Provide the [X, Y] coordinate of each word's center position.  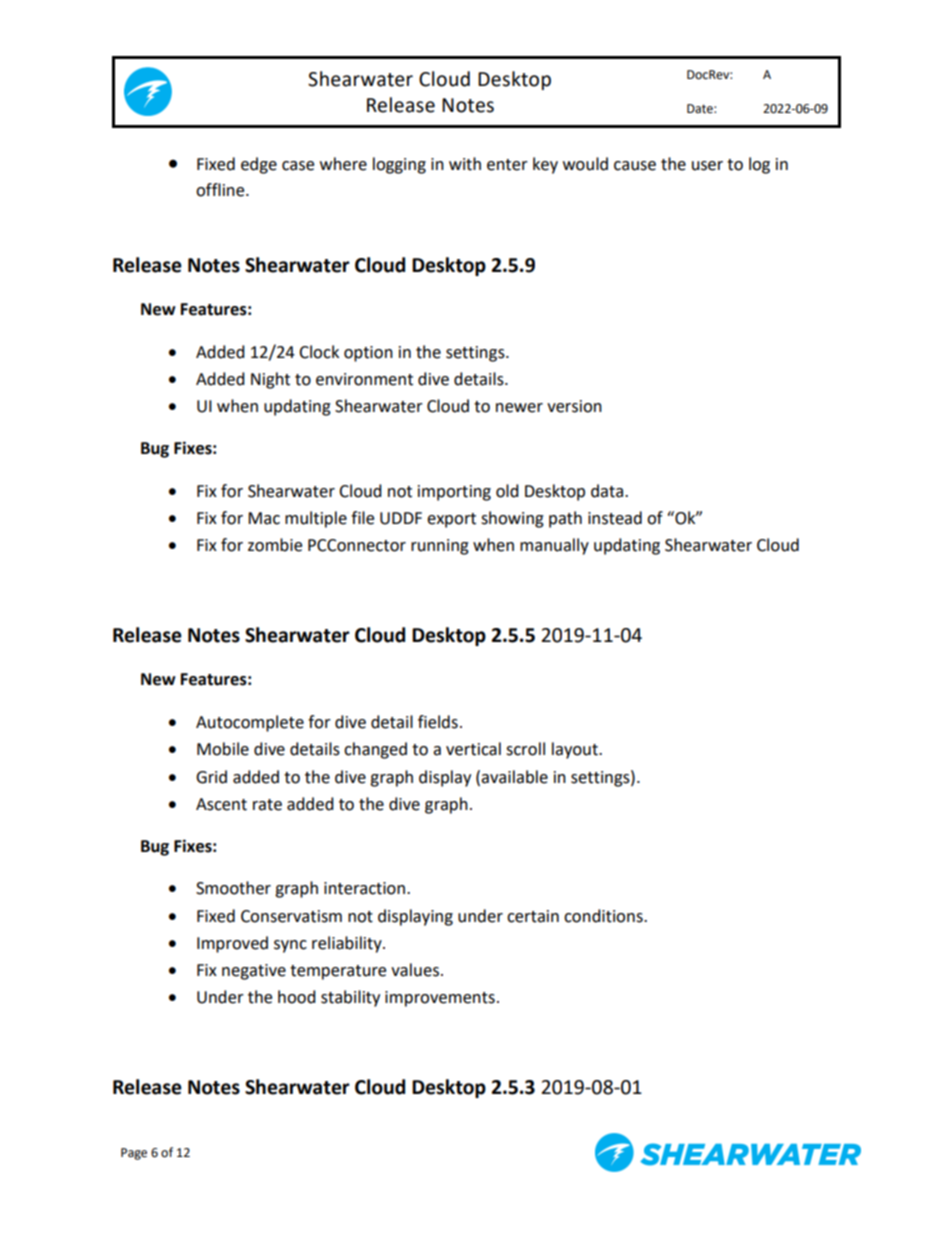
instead [615, 518]
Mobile [223, 749]
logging [399, 165]
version [574, 406]
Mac [264, 518]
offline [221, 190]
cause [635, 166]
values [415, 970]
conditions [604, 916]
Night [270, 380]
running [440, 547]
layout [576, 750]
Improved [232, 944]
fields [438, 722]
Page [134, 1154]
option [368, 354]
